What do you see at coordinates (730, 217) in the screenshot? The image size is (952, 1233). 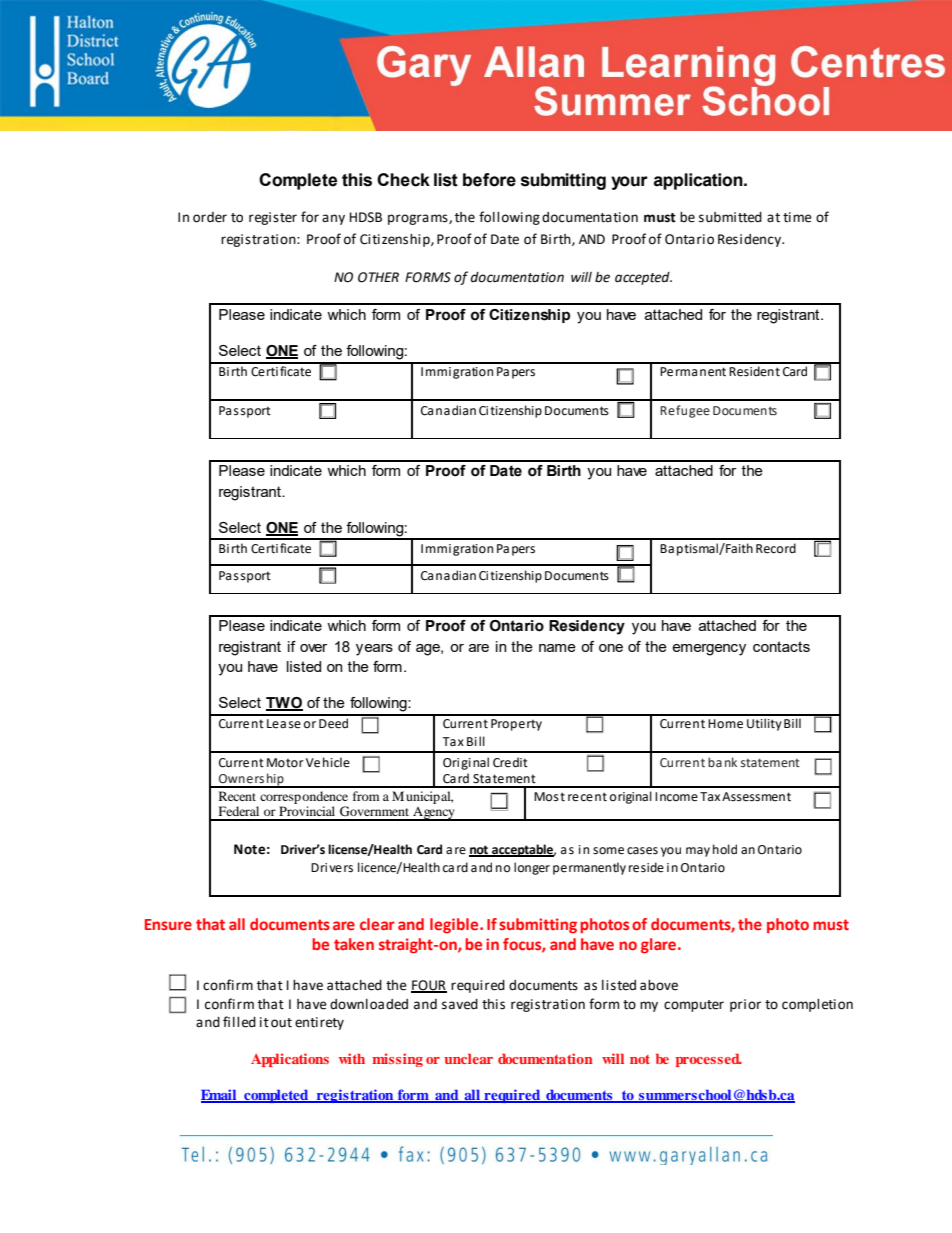 I see `submitted` at bounding box center [730, 217].
